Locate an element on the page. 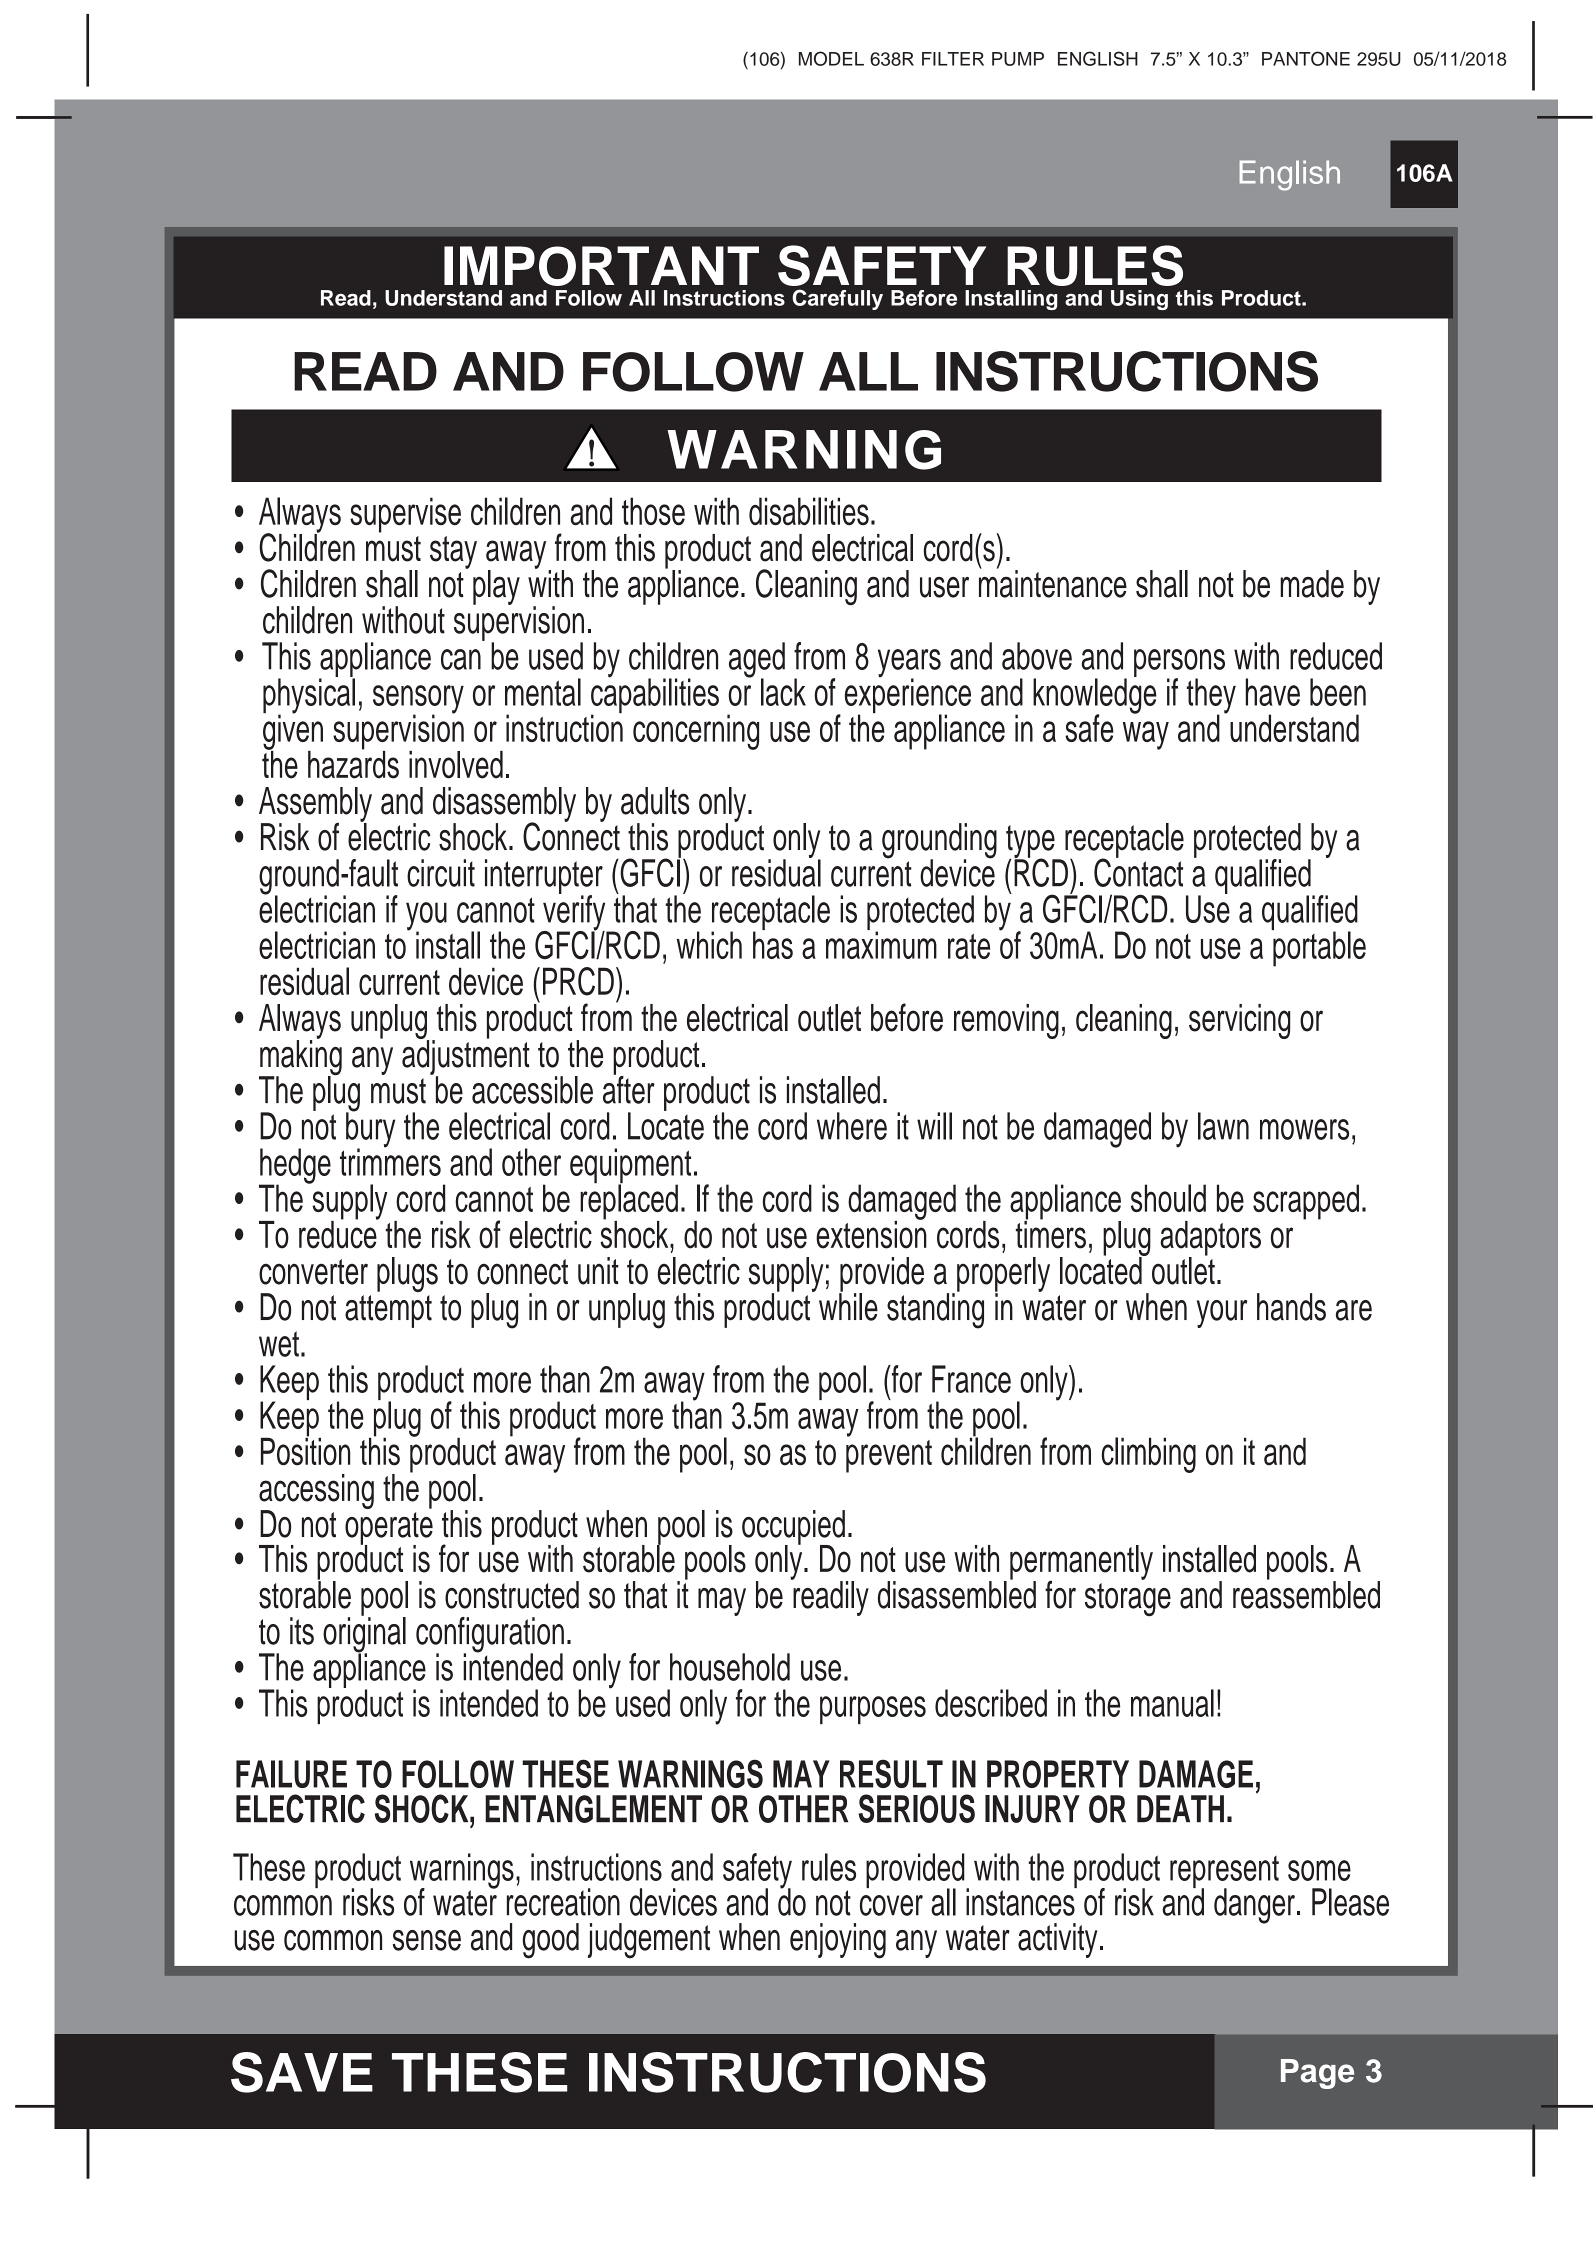  sense is located at coordinates (427, 1940).
